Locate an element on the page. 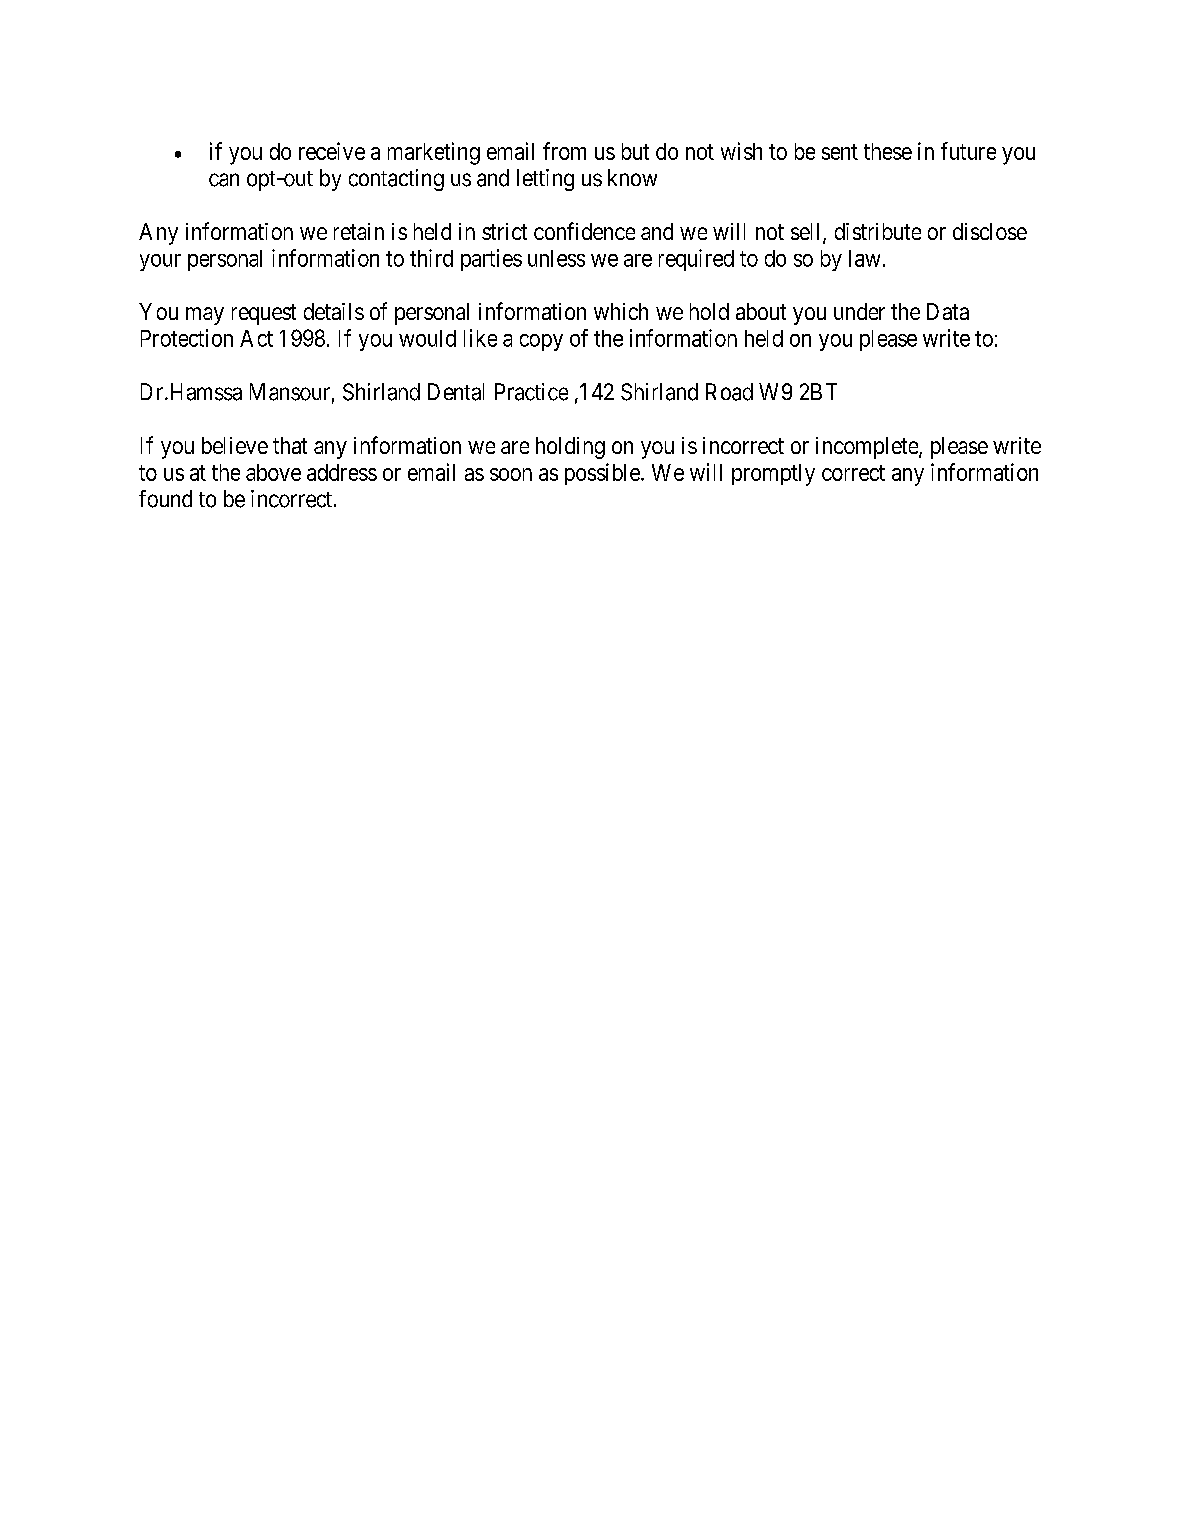 This page has width=1180, height=1527. Data is located at coordinates (948, 311).
